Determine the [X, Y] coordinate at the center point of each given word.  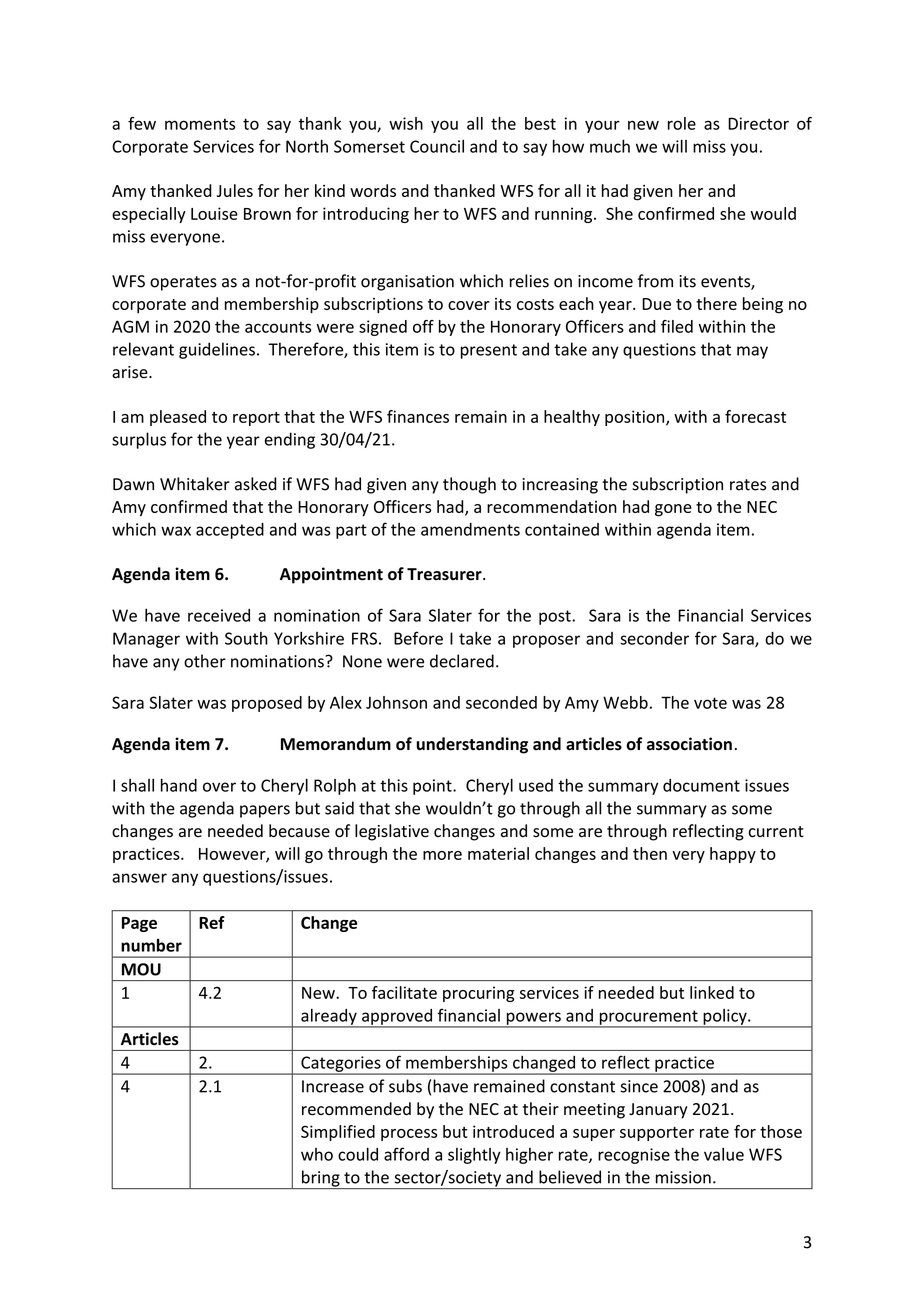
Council [437, 146]
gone [673, 510]
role [682, 123]
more [442, 855]
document [701, 785]
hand [179, 785]
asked [256, 484]
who [317, 1154]
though [469, 485]
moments [200, 124]
